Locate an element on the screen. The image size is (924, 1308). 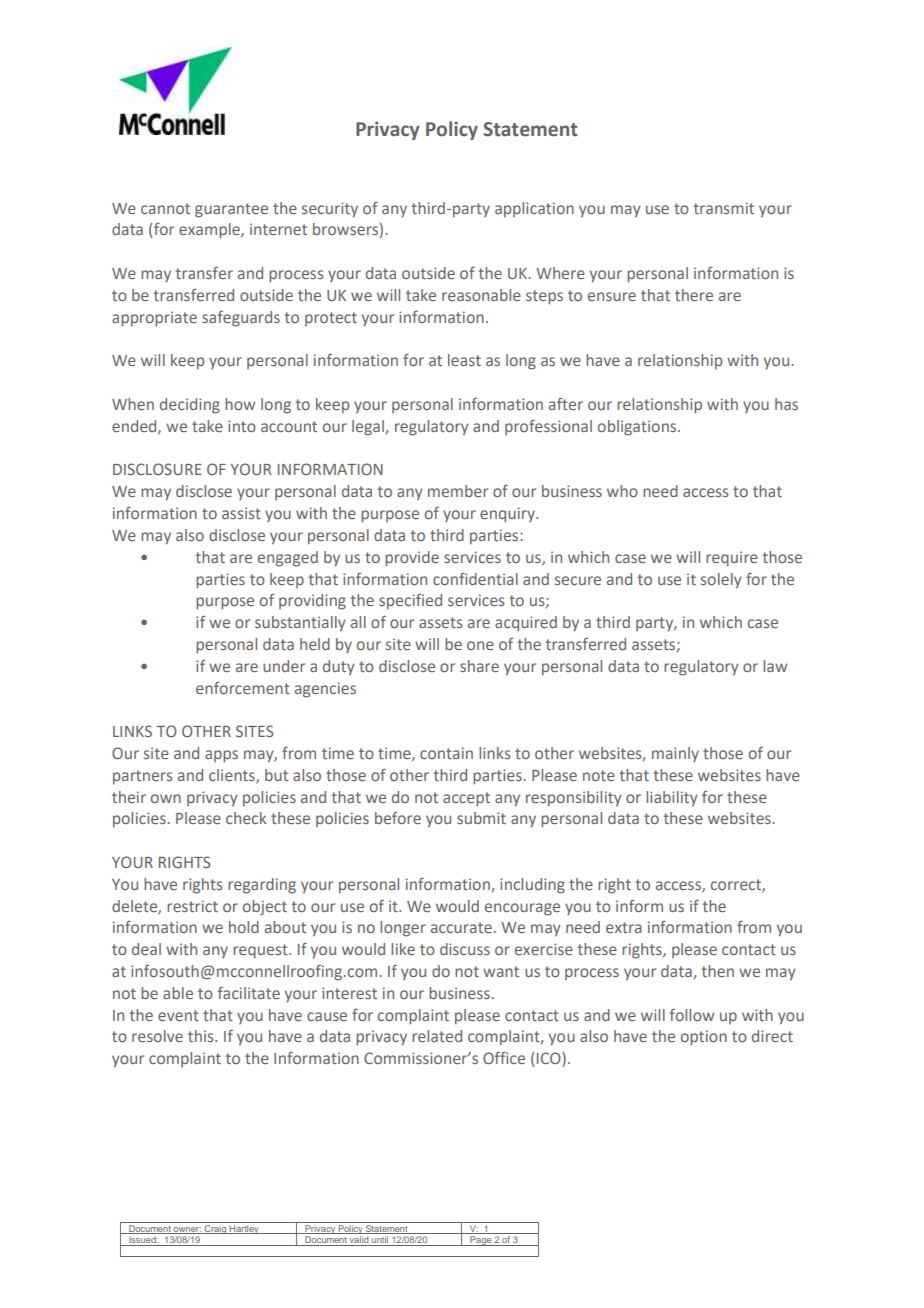
application is located at coordinates (534, 210).
